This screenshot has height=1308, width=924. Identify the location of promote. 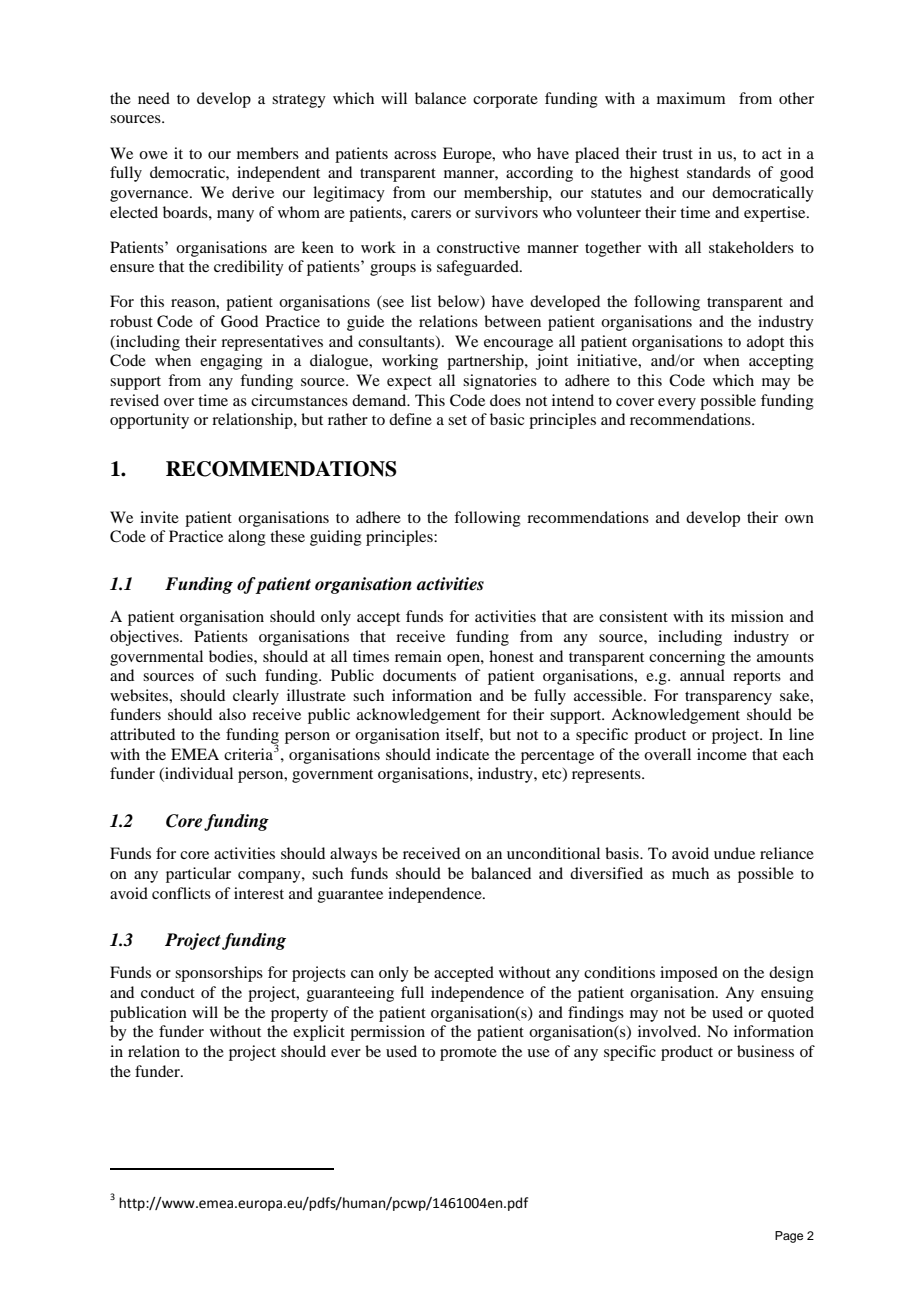
(468, 1054).
